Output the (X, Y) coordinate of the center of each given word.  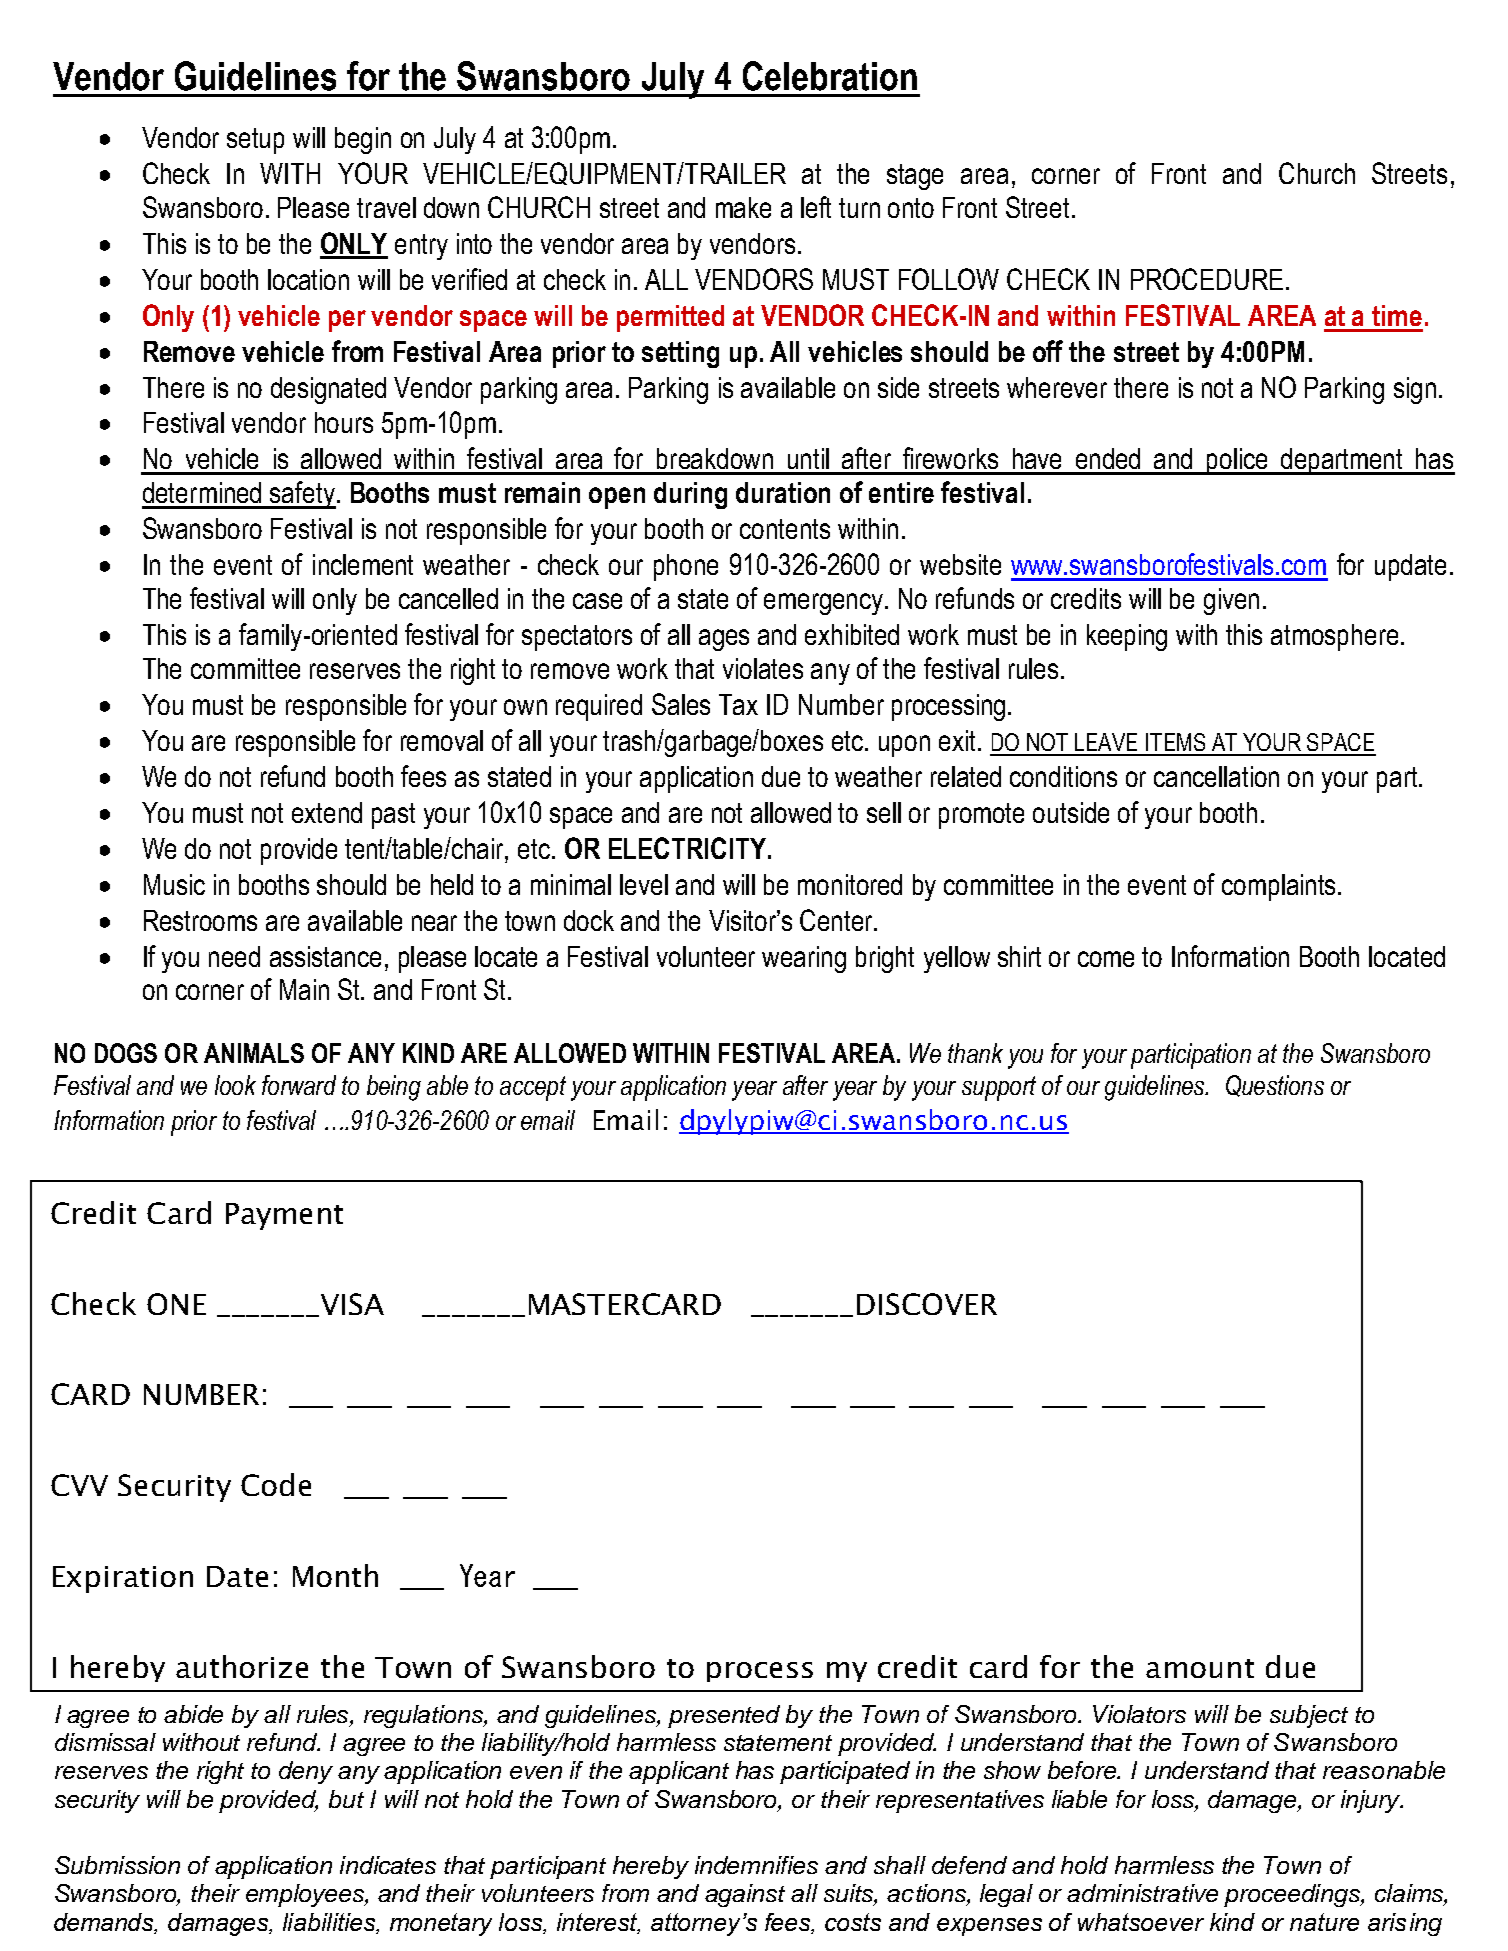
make (743, 207)
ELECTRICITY (689, 848)
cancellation (1216, 776)
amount (1200, 1668)
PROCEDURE (1207, 279)
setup (255, 141)
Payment (284, 1216)
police (1238, 461)
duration (783, 492)
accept (533, 1088)
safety (302, 495)
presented (724, 1716)
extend (327, 812)
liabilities (331, 1923)
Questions (1275, 1086)
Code (276, 1484)
